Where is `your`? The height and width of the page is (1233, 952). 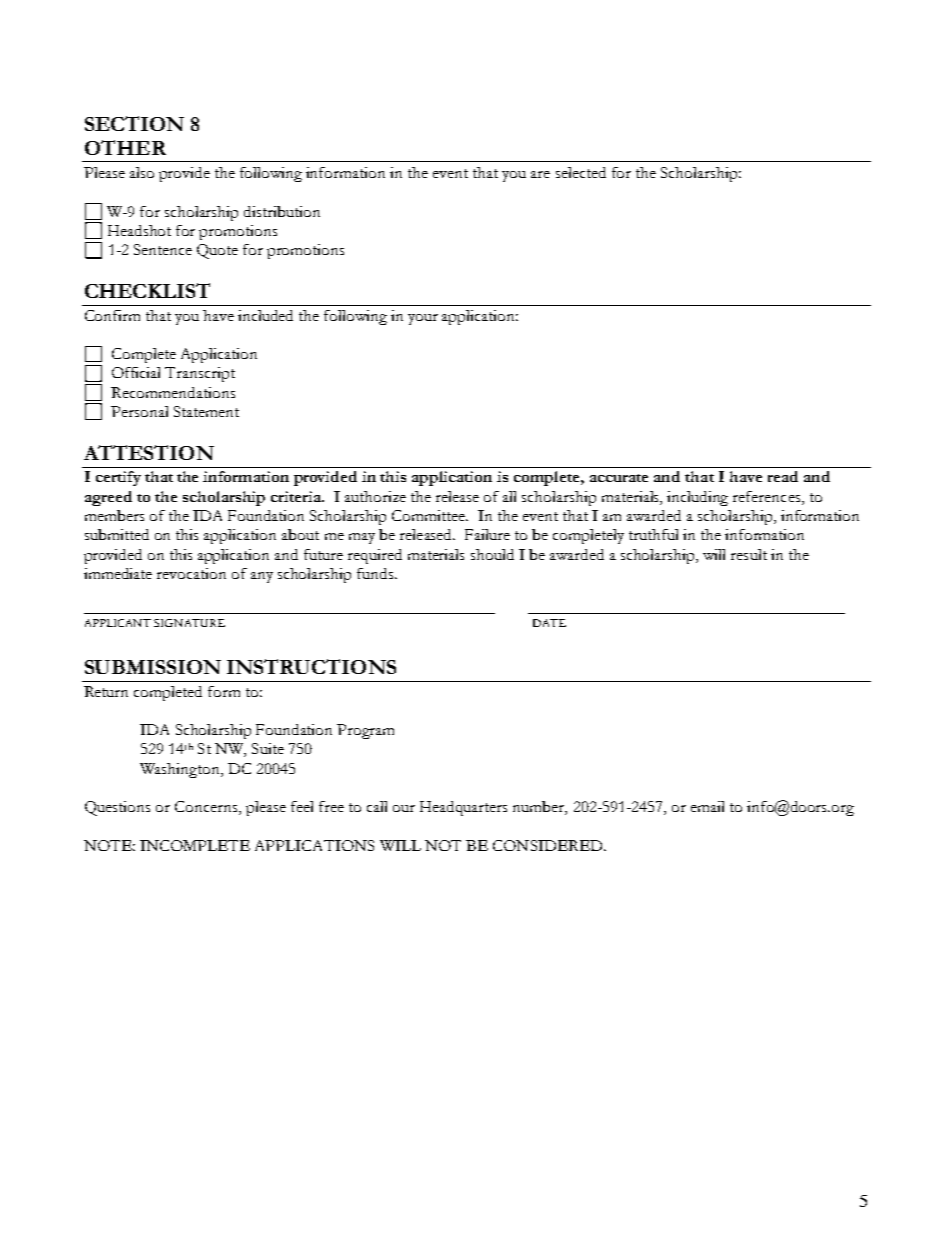
your is located at coordinates (423, 319).
